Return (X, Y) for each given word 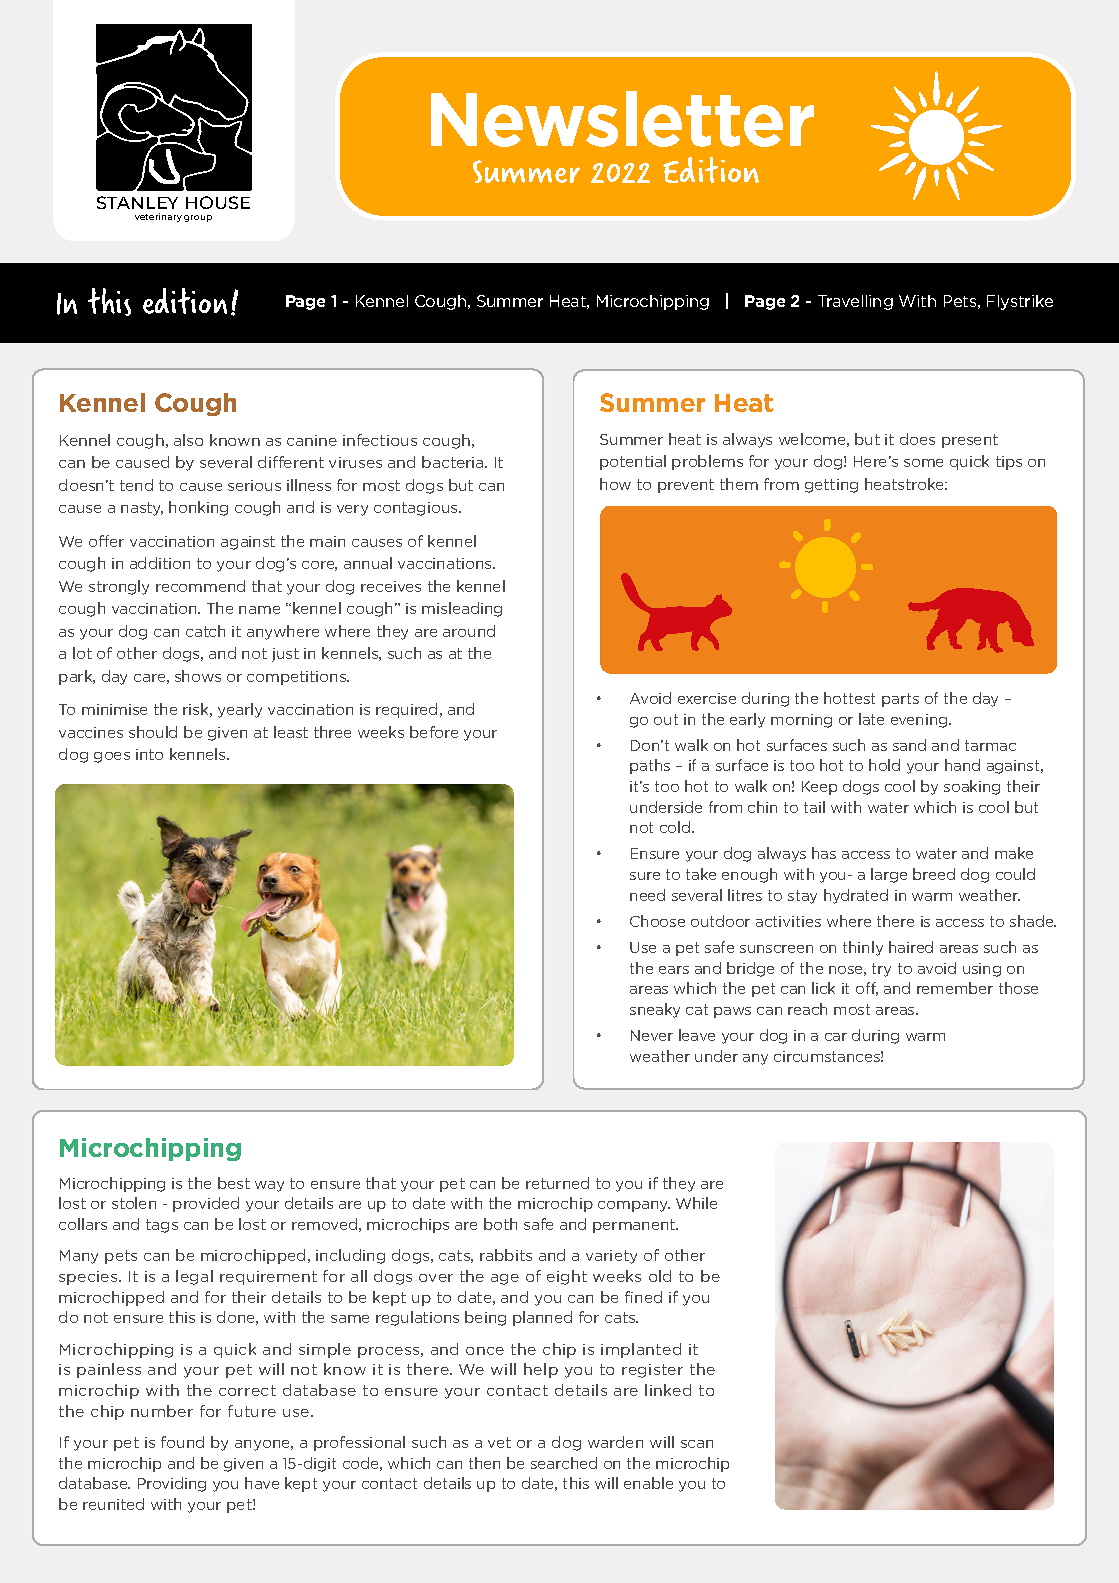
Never (652, 1035)
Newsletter (622, 119)
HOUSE (218, 202)
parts (900, 700)
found (182, 1442)
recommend (200, 586)
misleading (462, 609)
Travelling (855, 302)
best (234, 1183)
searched (564, 1463)
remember (955, 988)
